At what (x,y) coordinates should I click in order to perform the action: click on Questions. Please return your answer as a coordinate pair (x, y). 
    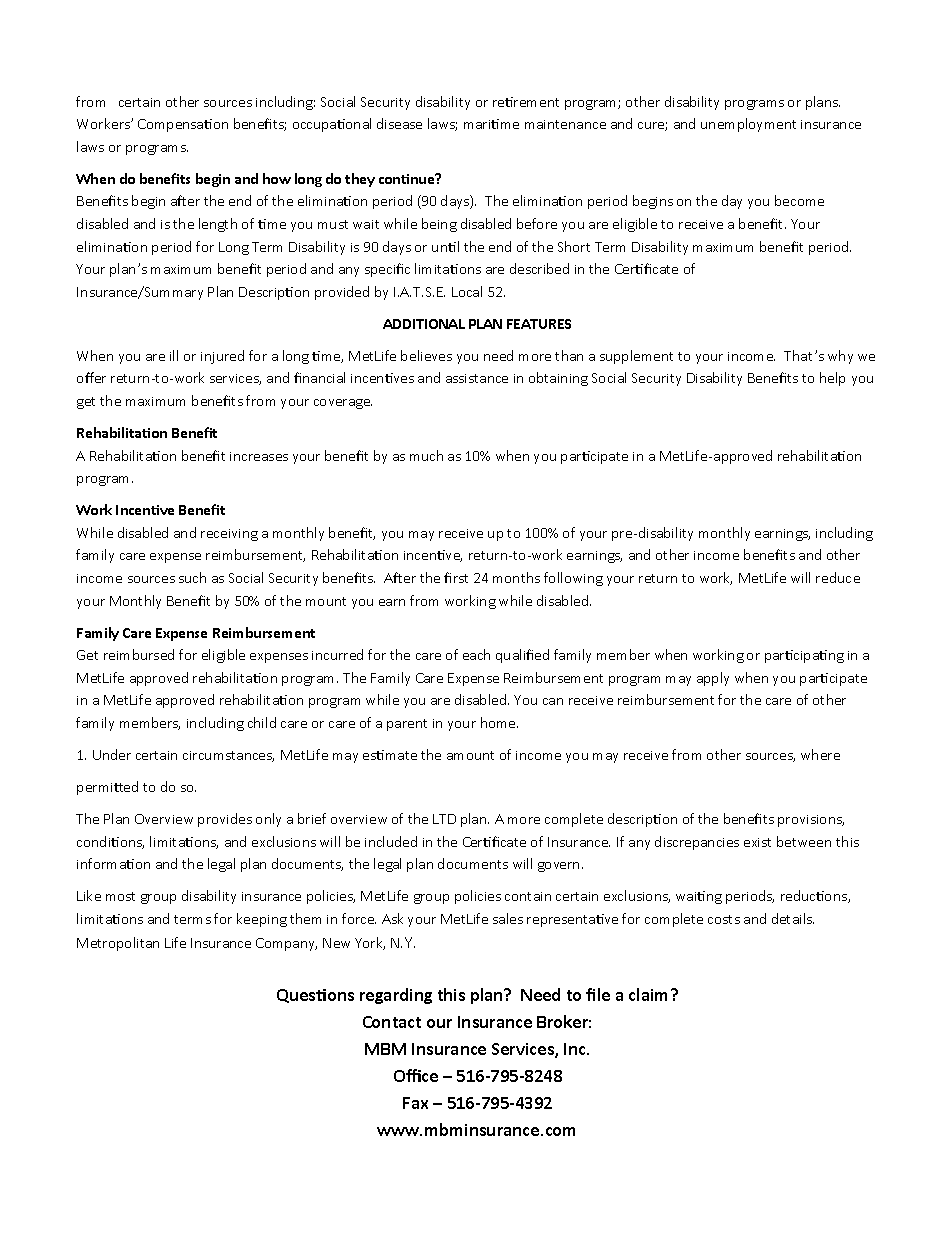
    Looking at the image, I should click on (315, 996).
